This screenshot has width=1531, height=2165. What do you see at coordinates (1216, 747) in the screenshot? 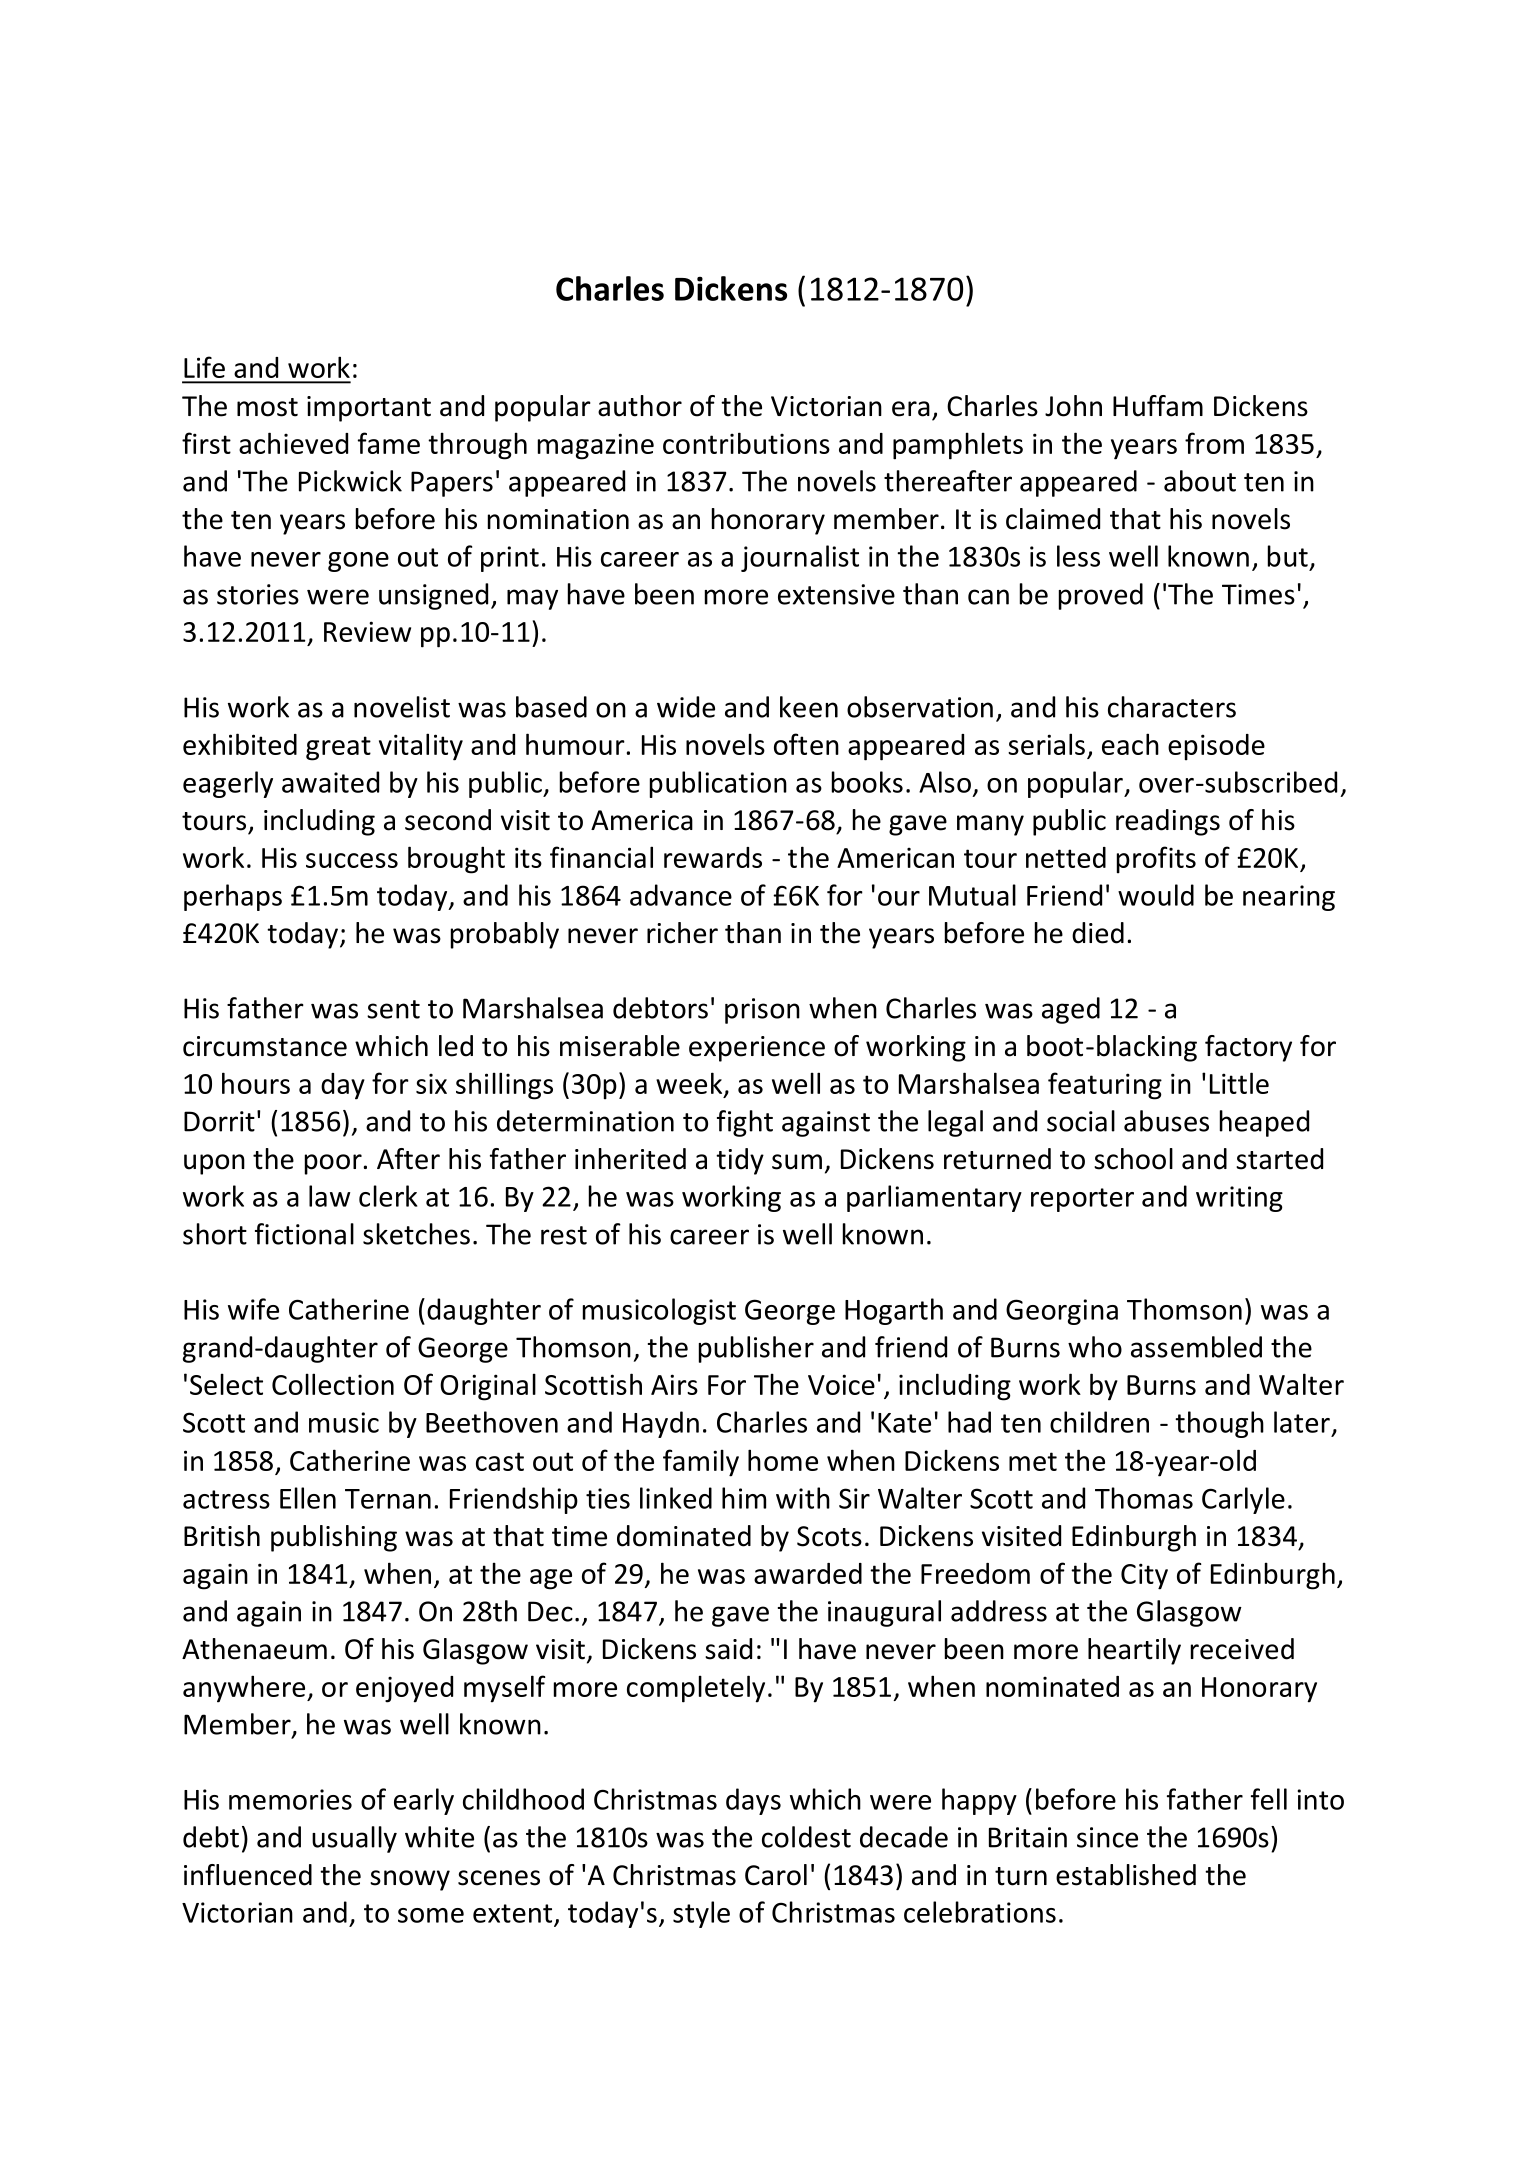
I see `episode` at bounding box center [1216, 747].
